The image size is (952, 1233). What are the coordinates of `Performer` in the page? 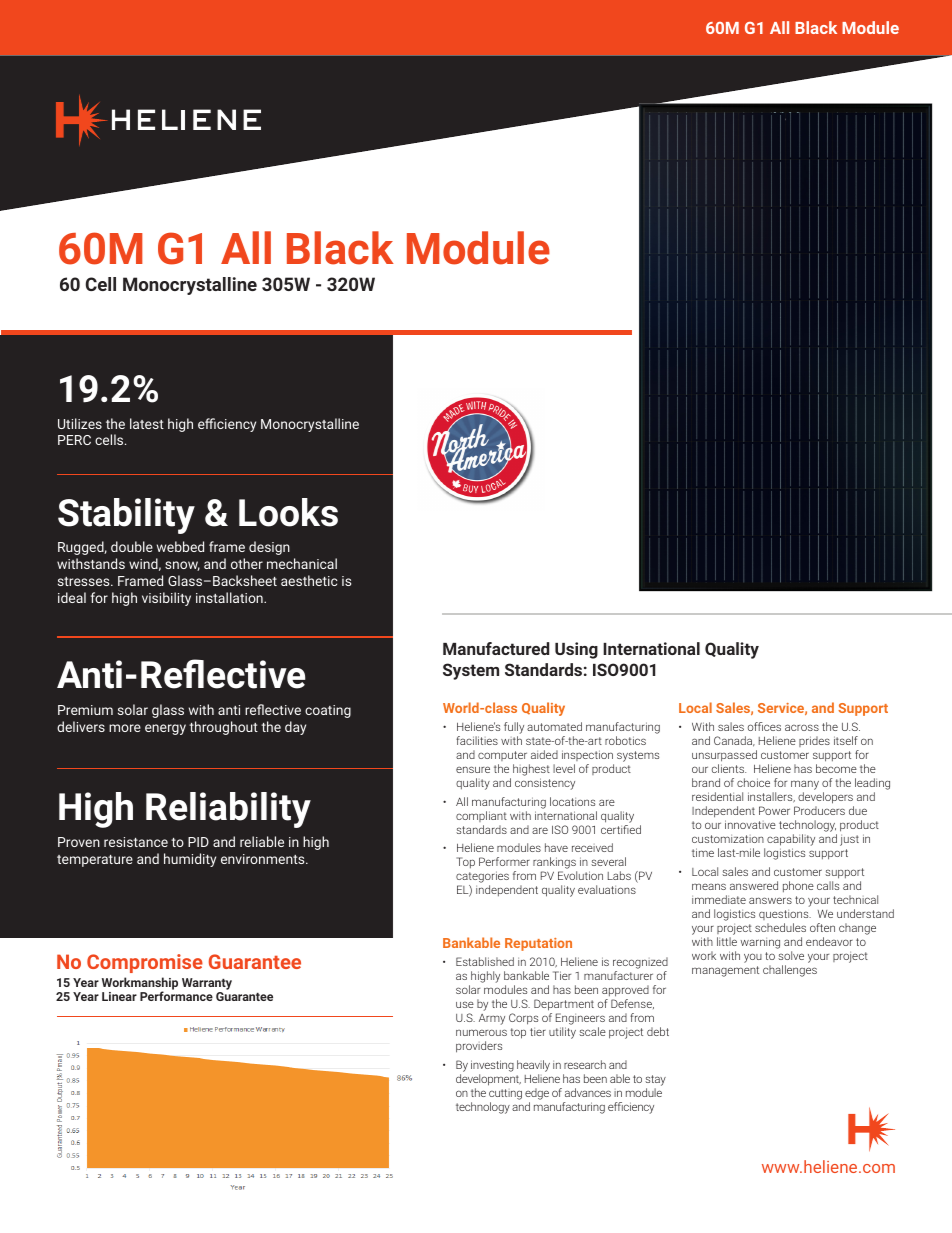 It's located at (504, 861).
